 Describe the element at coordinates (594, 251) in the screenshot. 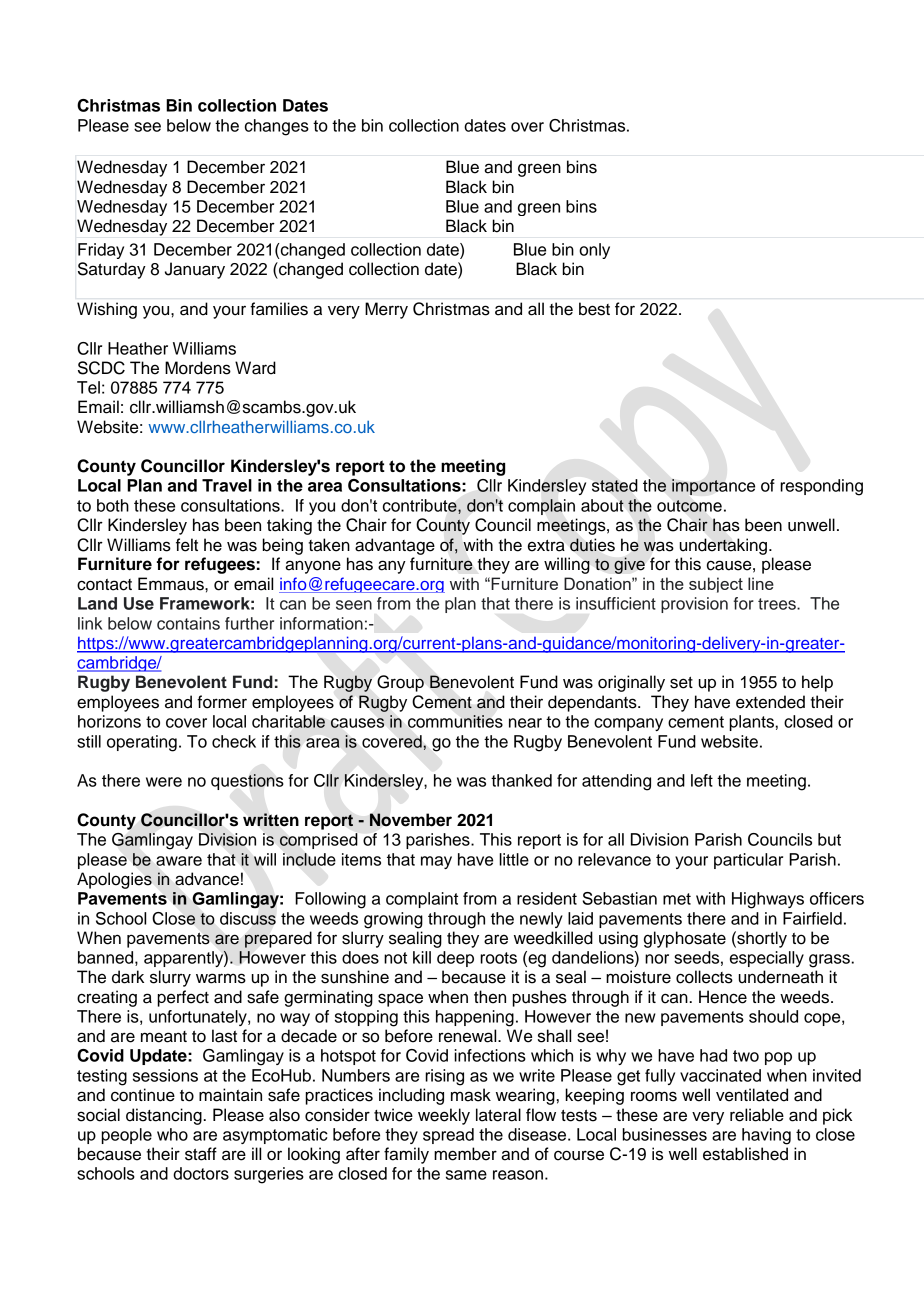

I see `only` at that location.
